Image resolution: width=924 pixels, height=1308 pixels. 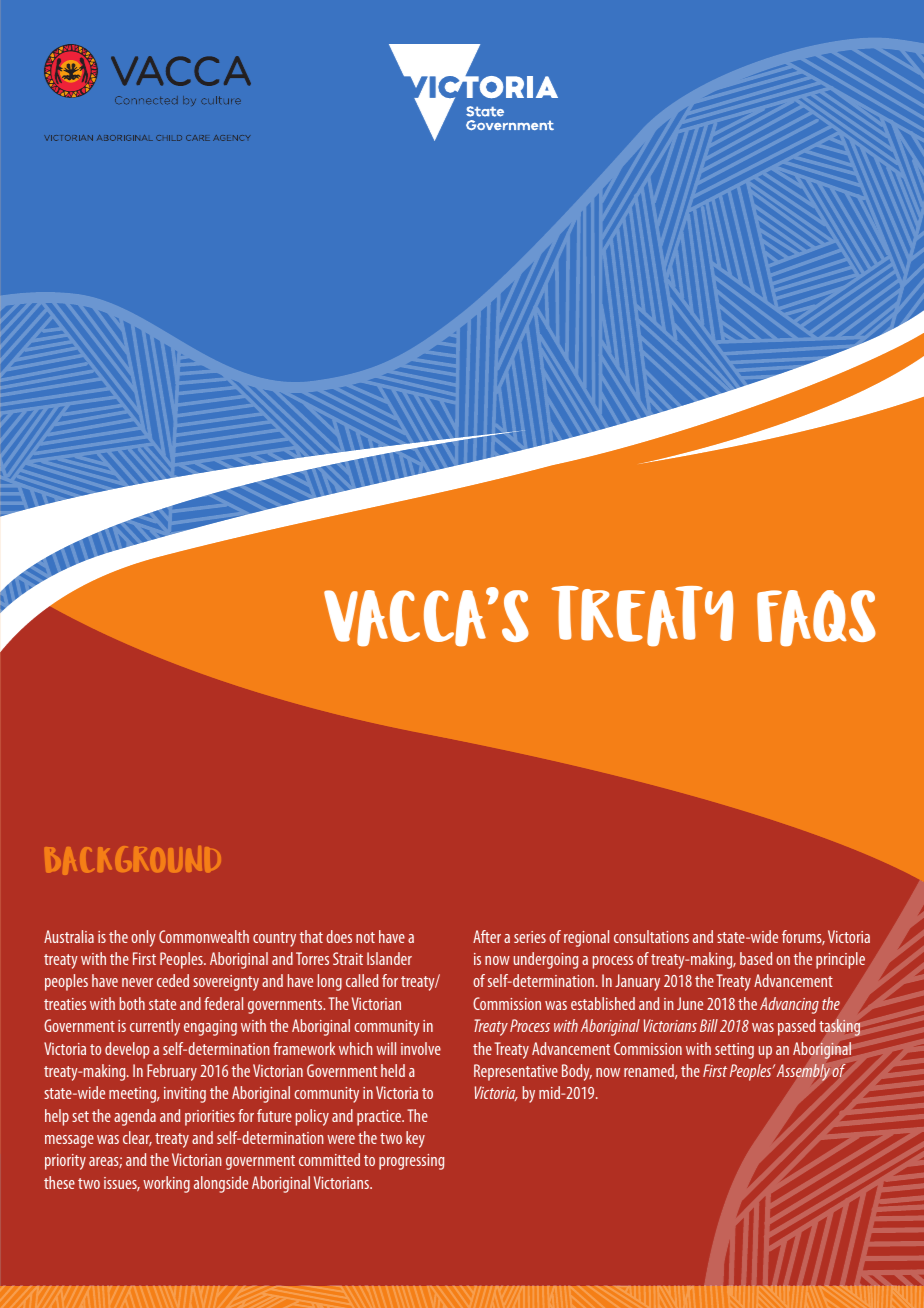 What do you see at coordinates (530, 937) in the screenshot?
I see `series` at bounding box center [530, 937].
